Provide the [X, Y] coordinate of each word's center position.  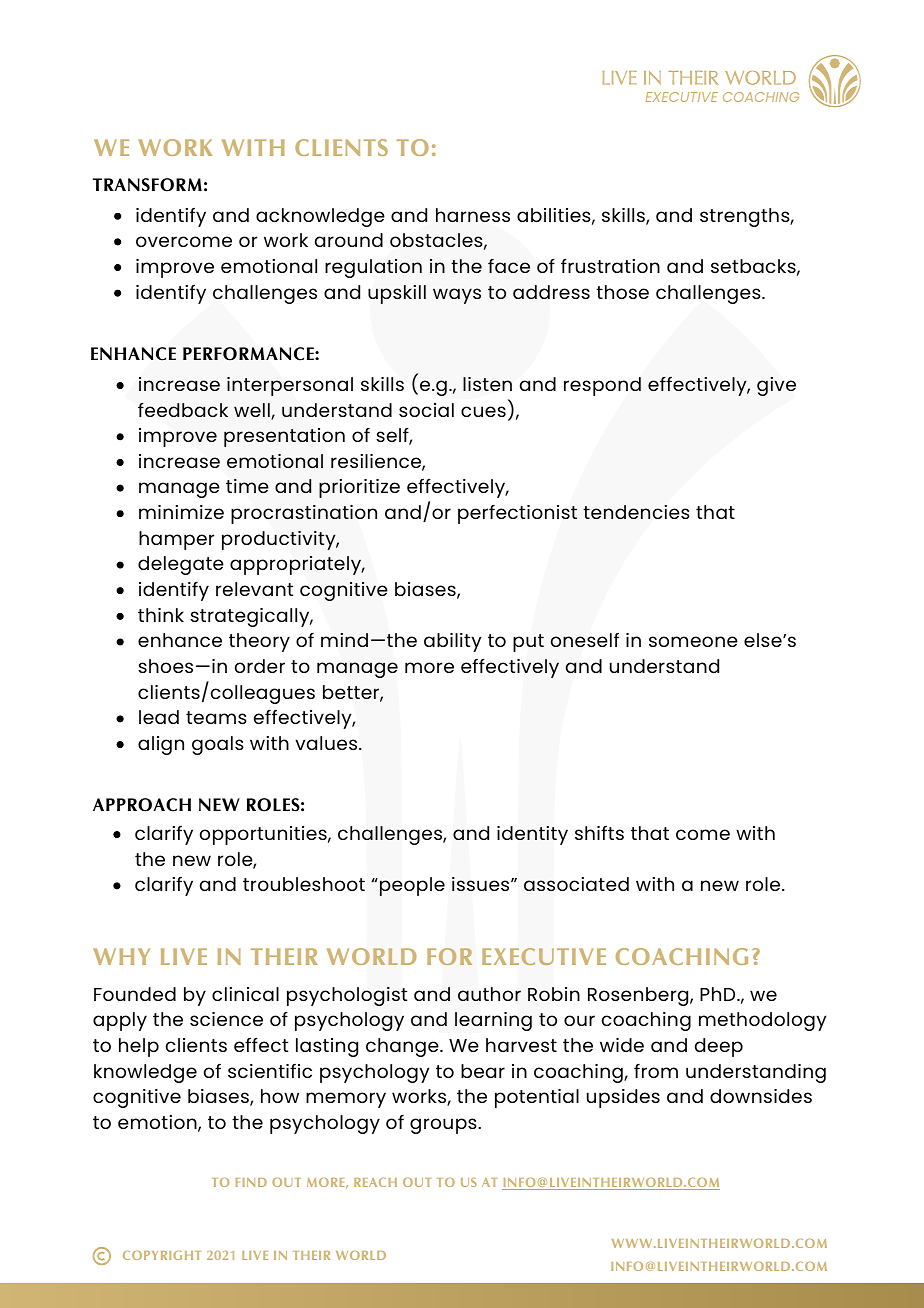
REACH [375, 1182]
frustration [610, 265]
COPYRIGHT [162, 1255]
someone [693, 641]
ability [452, 642]
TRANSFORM [147, 185]
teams [216, 717]
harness [473, 215]
